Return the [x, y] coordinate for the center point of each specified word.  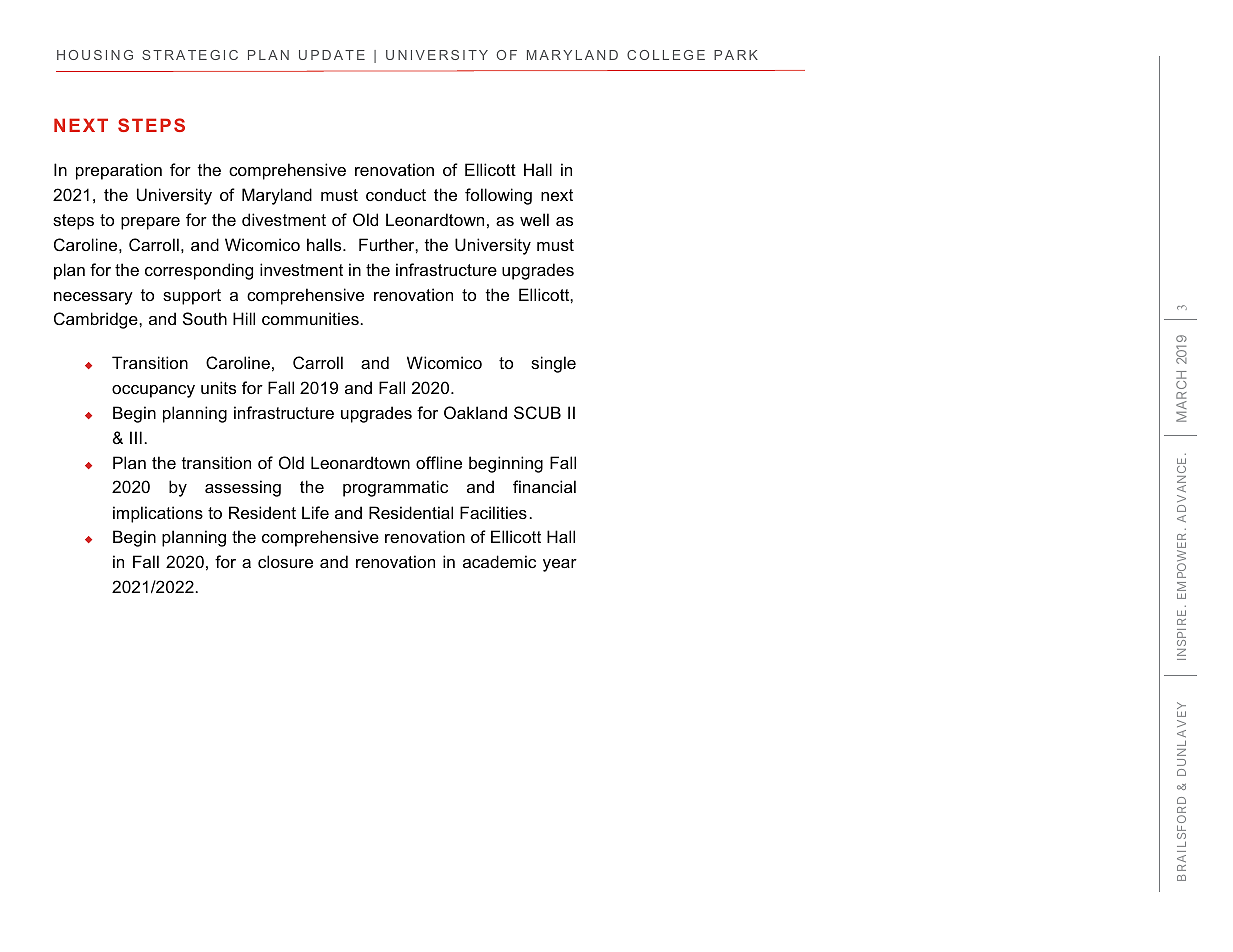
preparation [119, 171]
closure [285, 561]
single [553, 364]
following [498, 196]
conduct [396, 194]
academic [499, 561]
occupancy [153, 391]
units [218, 387]
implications [158, 514]
